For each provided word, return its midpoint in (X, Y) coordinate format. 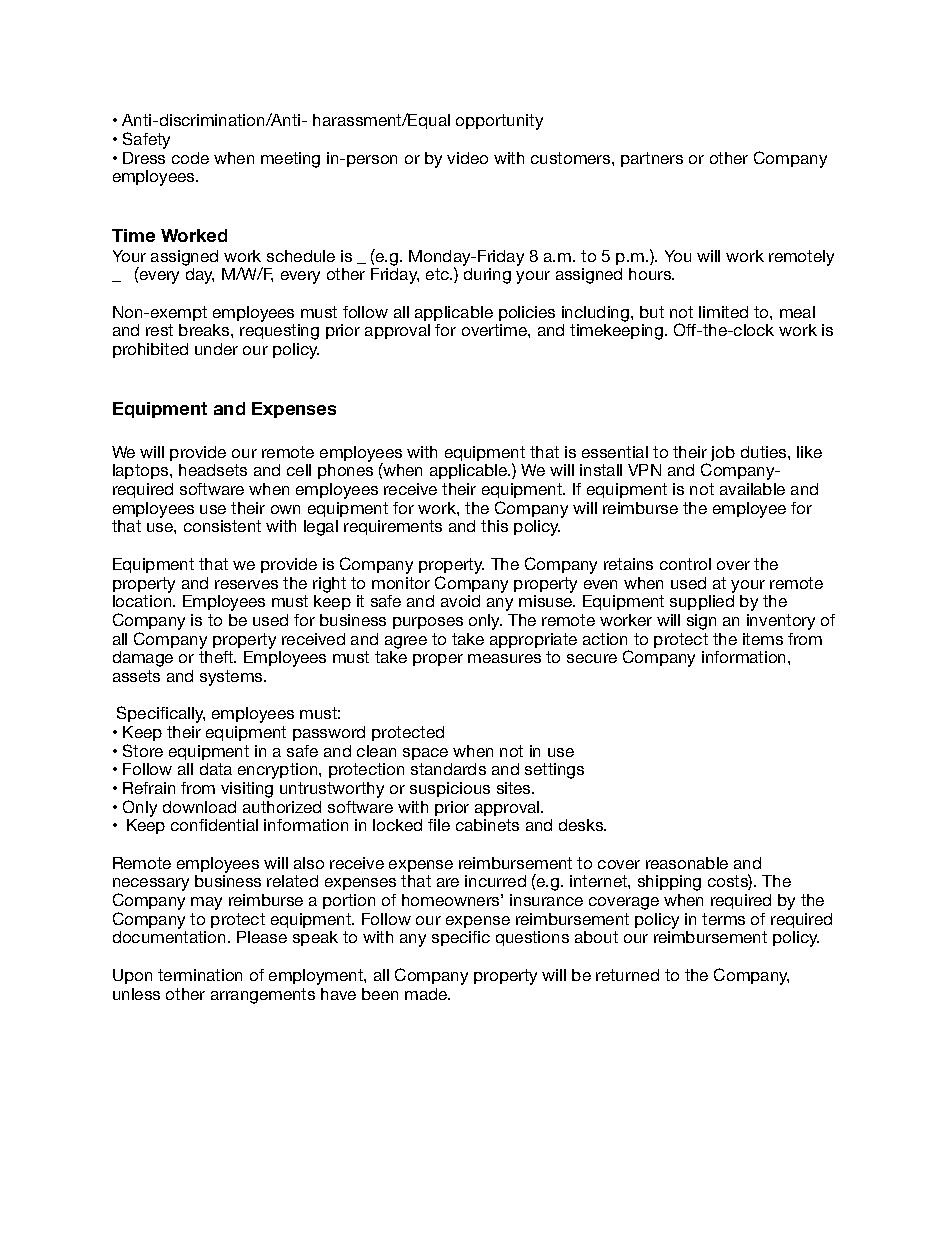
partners (652, 159)
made (427, 994)
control (685, 564)
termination (200, 975)
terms (723, 919)
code (190, 158)
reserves (246, 584)
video (467, 158)
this (494, 526)
